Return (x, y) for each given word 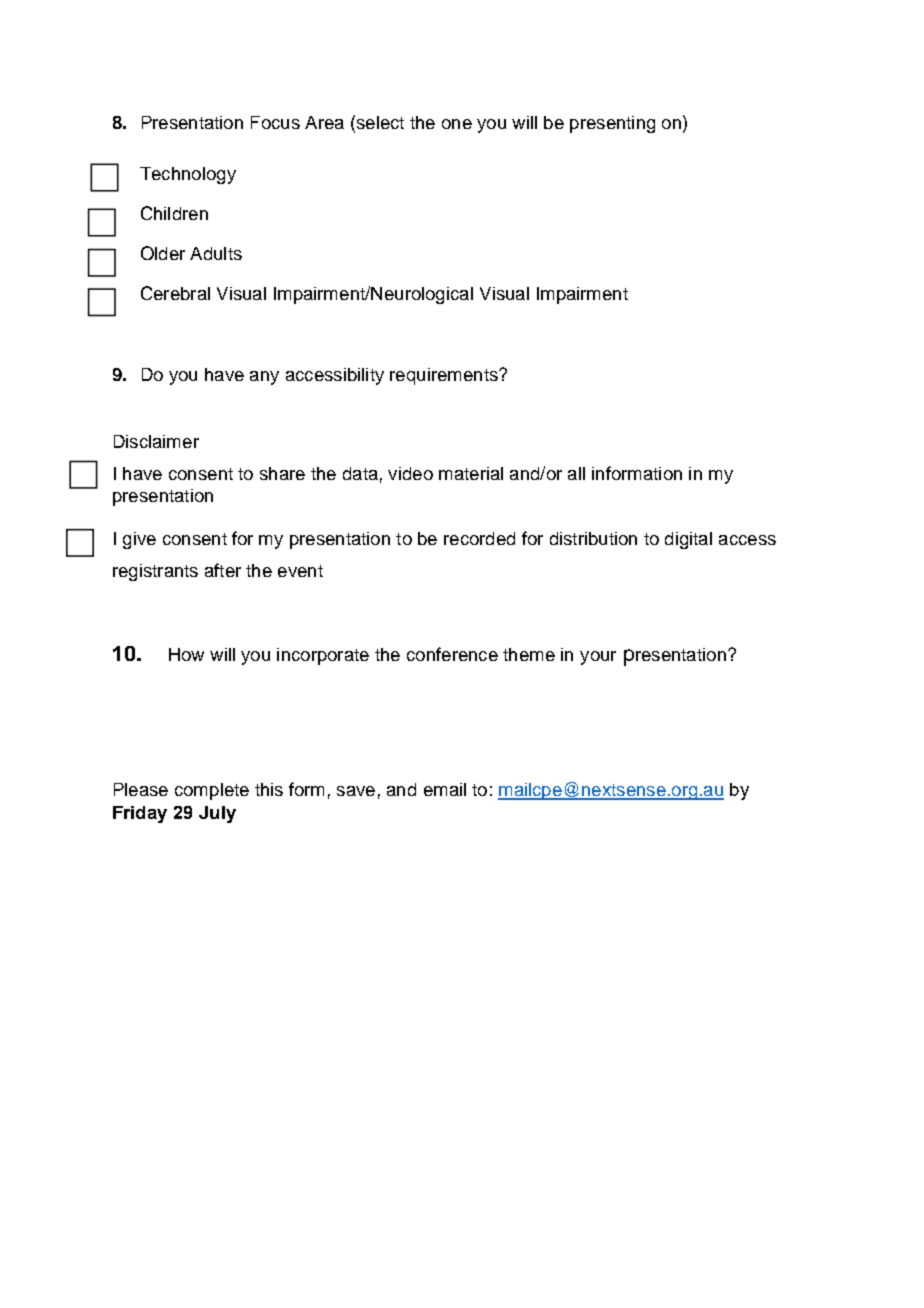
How (186, 654)
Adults (216, 253)
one (457, 124)
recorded (479, 538)
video (410, 473)
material (471, 473)
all (576, 473)
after (223, 570)
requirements (445, 376)
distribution (593, 538)
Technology (188, 175)
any (264, 378)
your (598, 658)
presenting (612, 124)
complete (212, 791)
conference (452, 654)
